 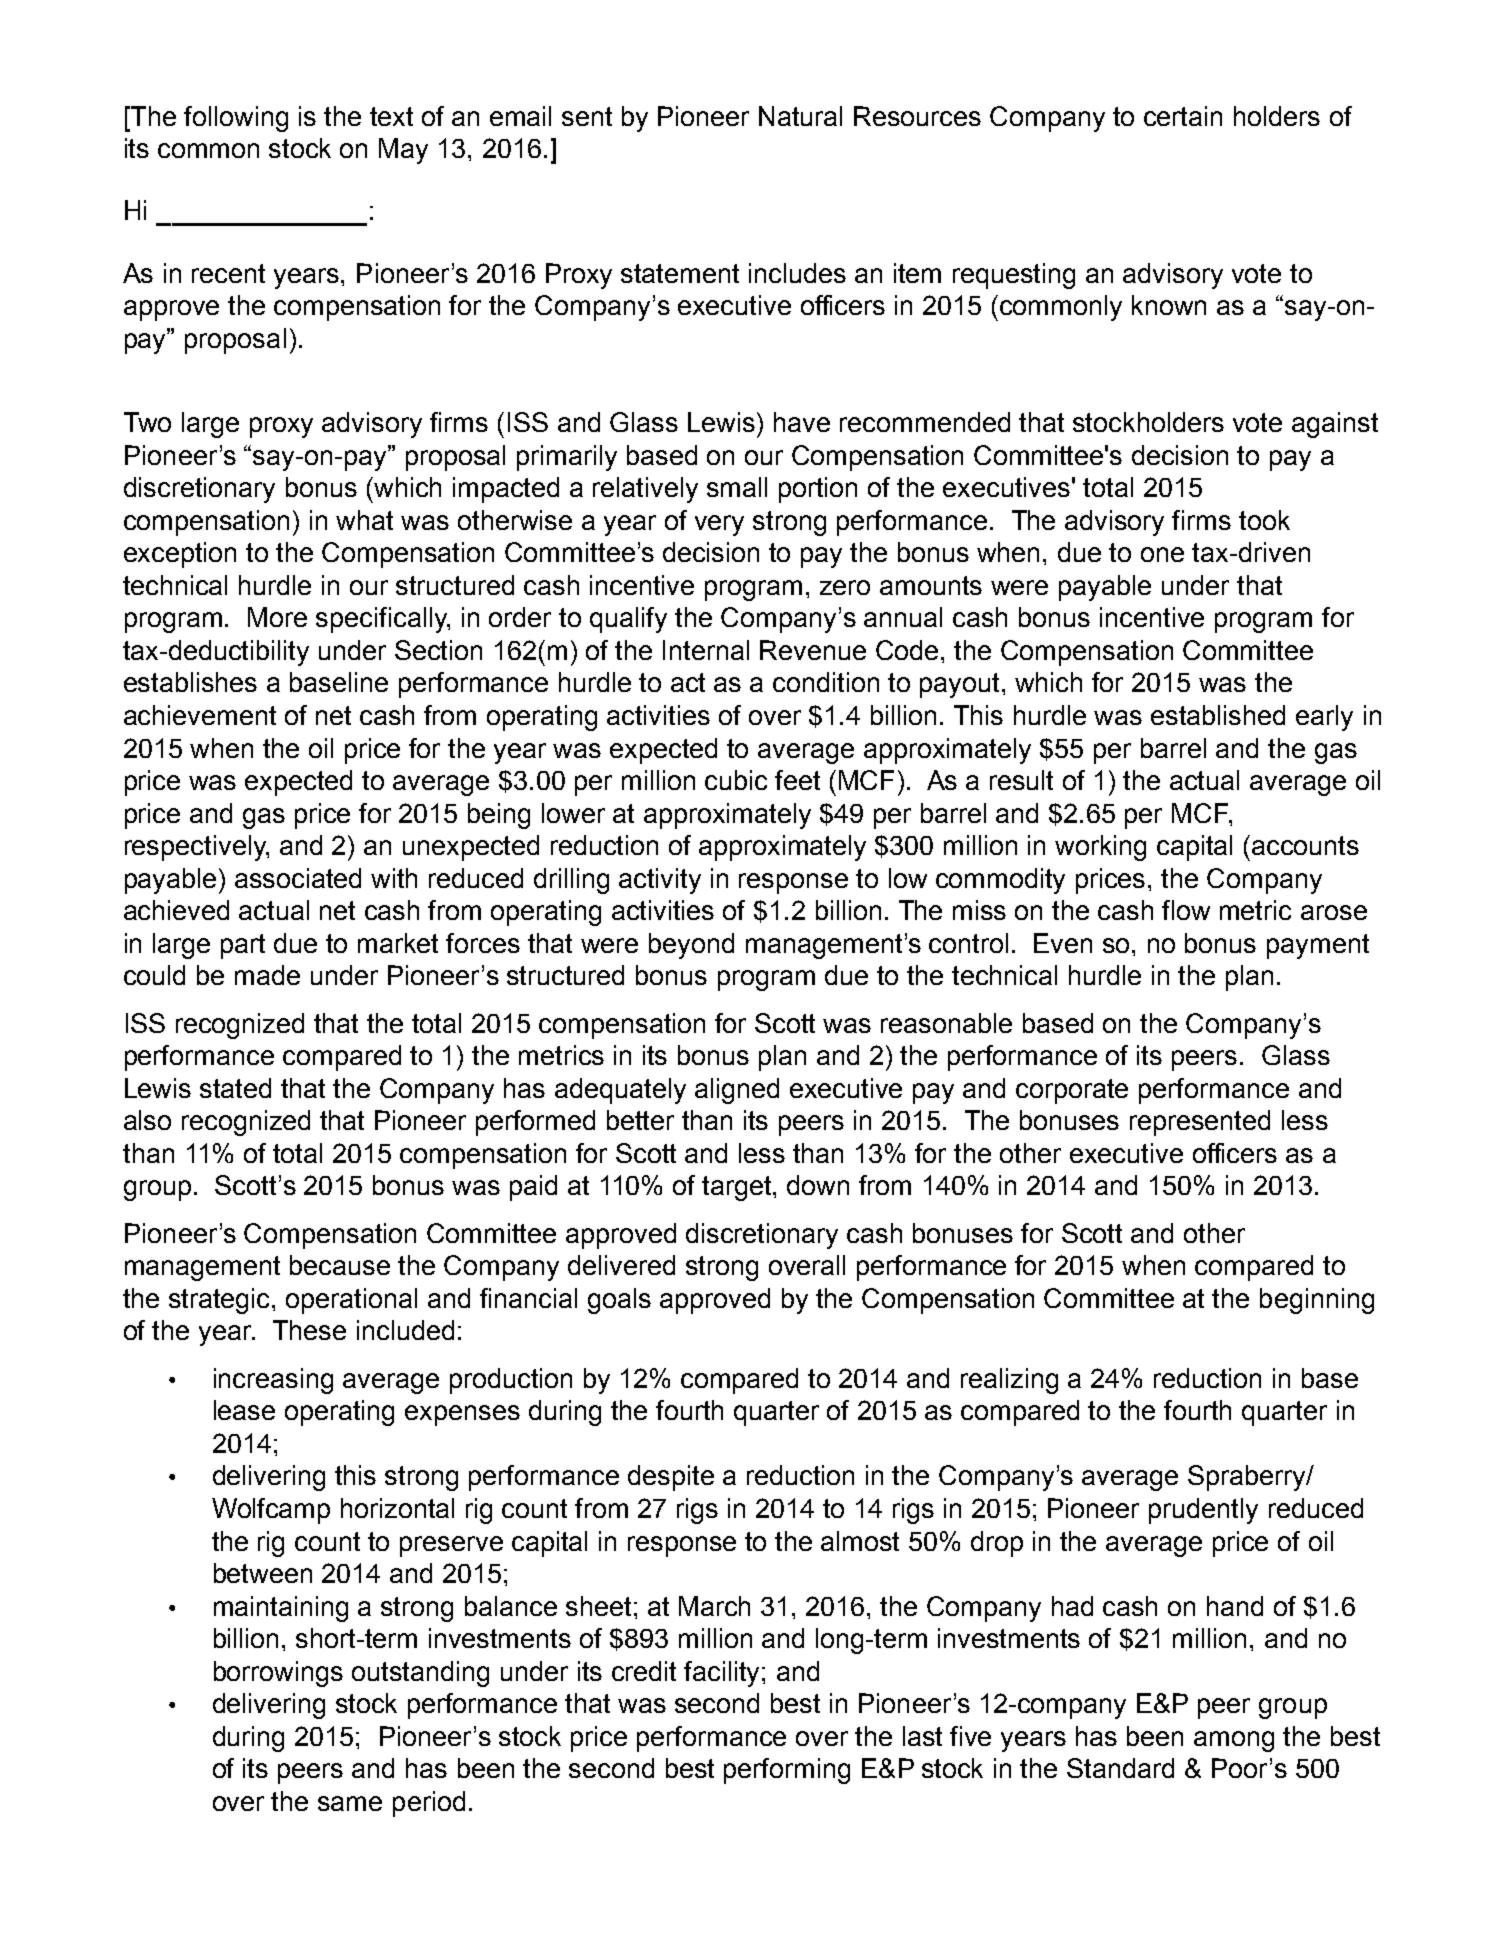 What do you see at coordinates (350, 1803) in the document?
I see `same` at bounding box center [350, 1803].
